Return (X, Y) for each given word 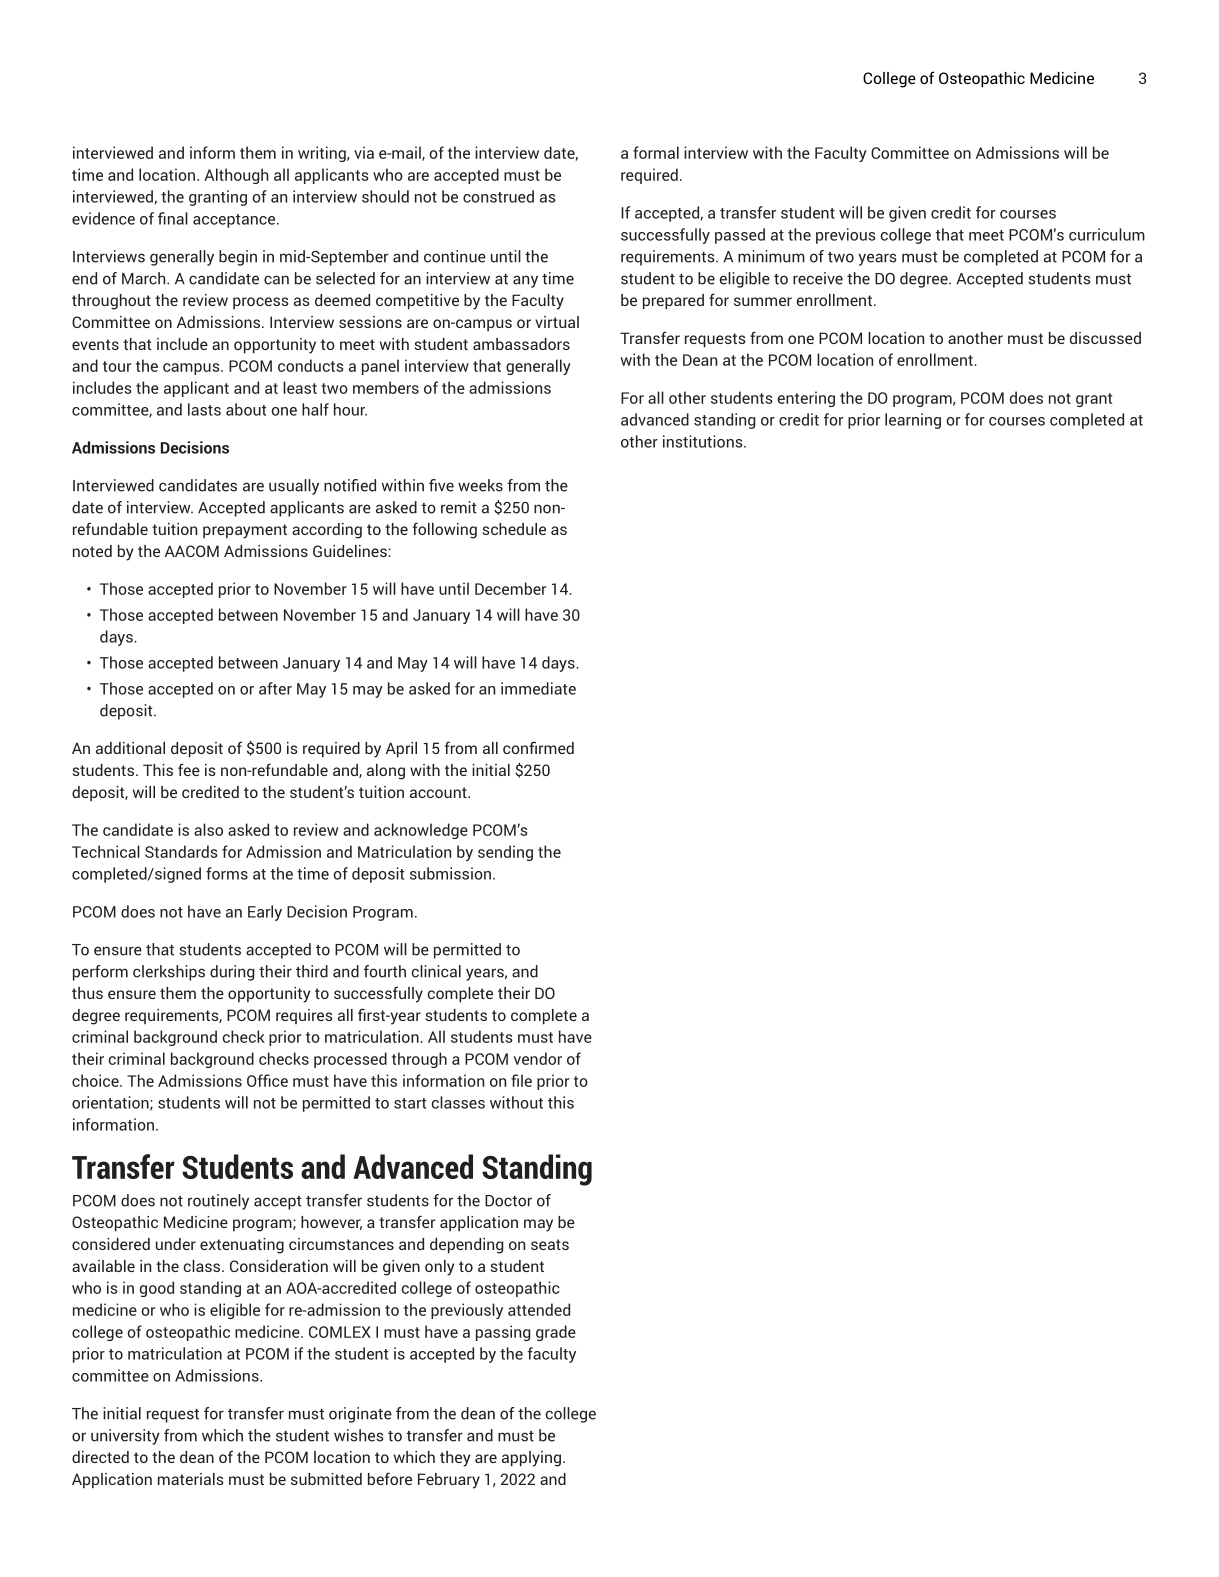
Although (236, 176)
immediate (538, 688)
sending (505, 853)
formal (656, 152)
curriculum (1107, 234)
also (208, 829)
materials (191, 1479)
